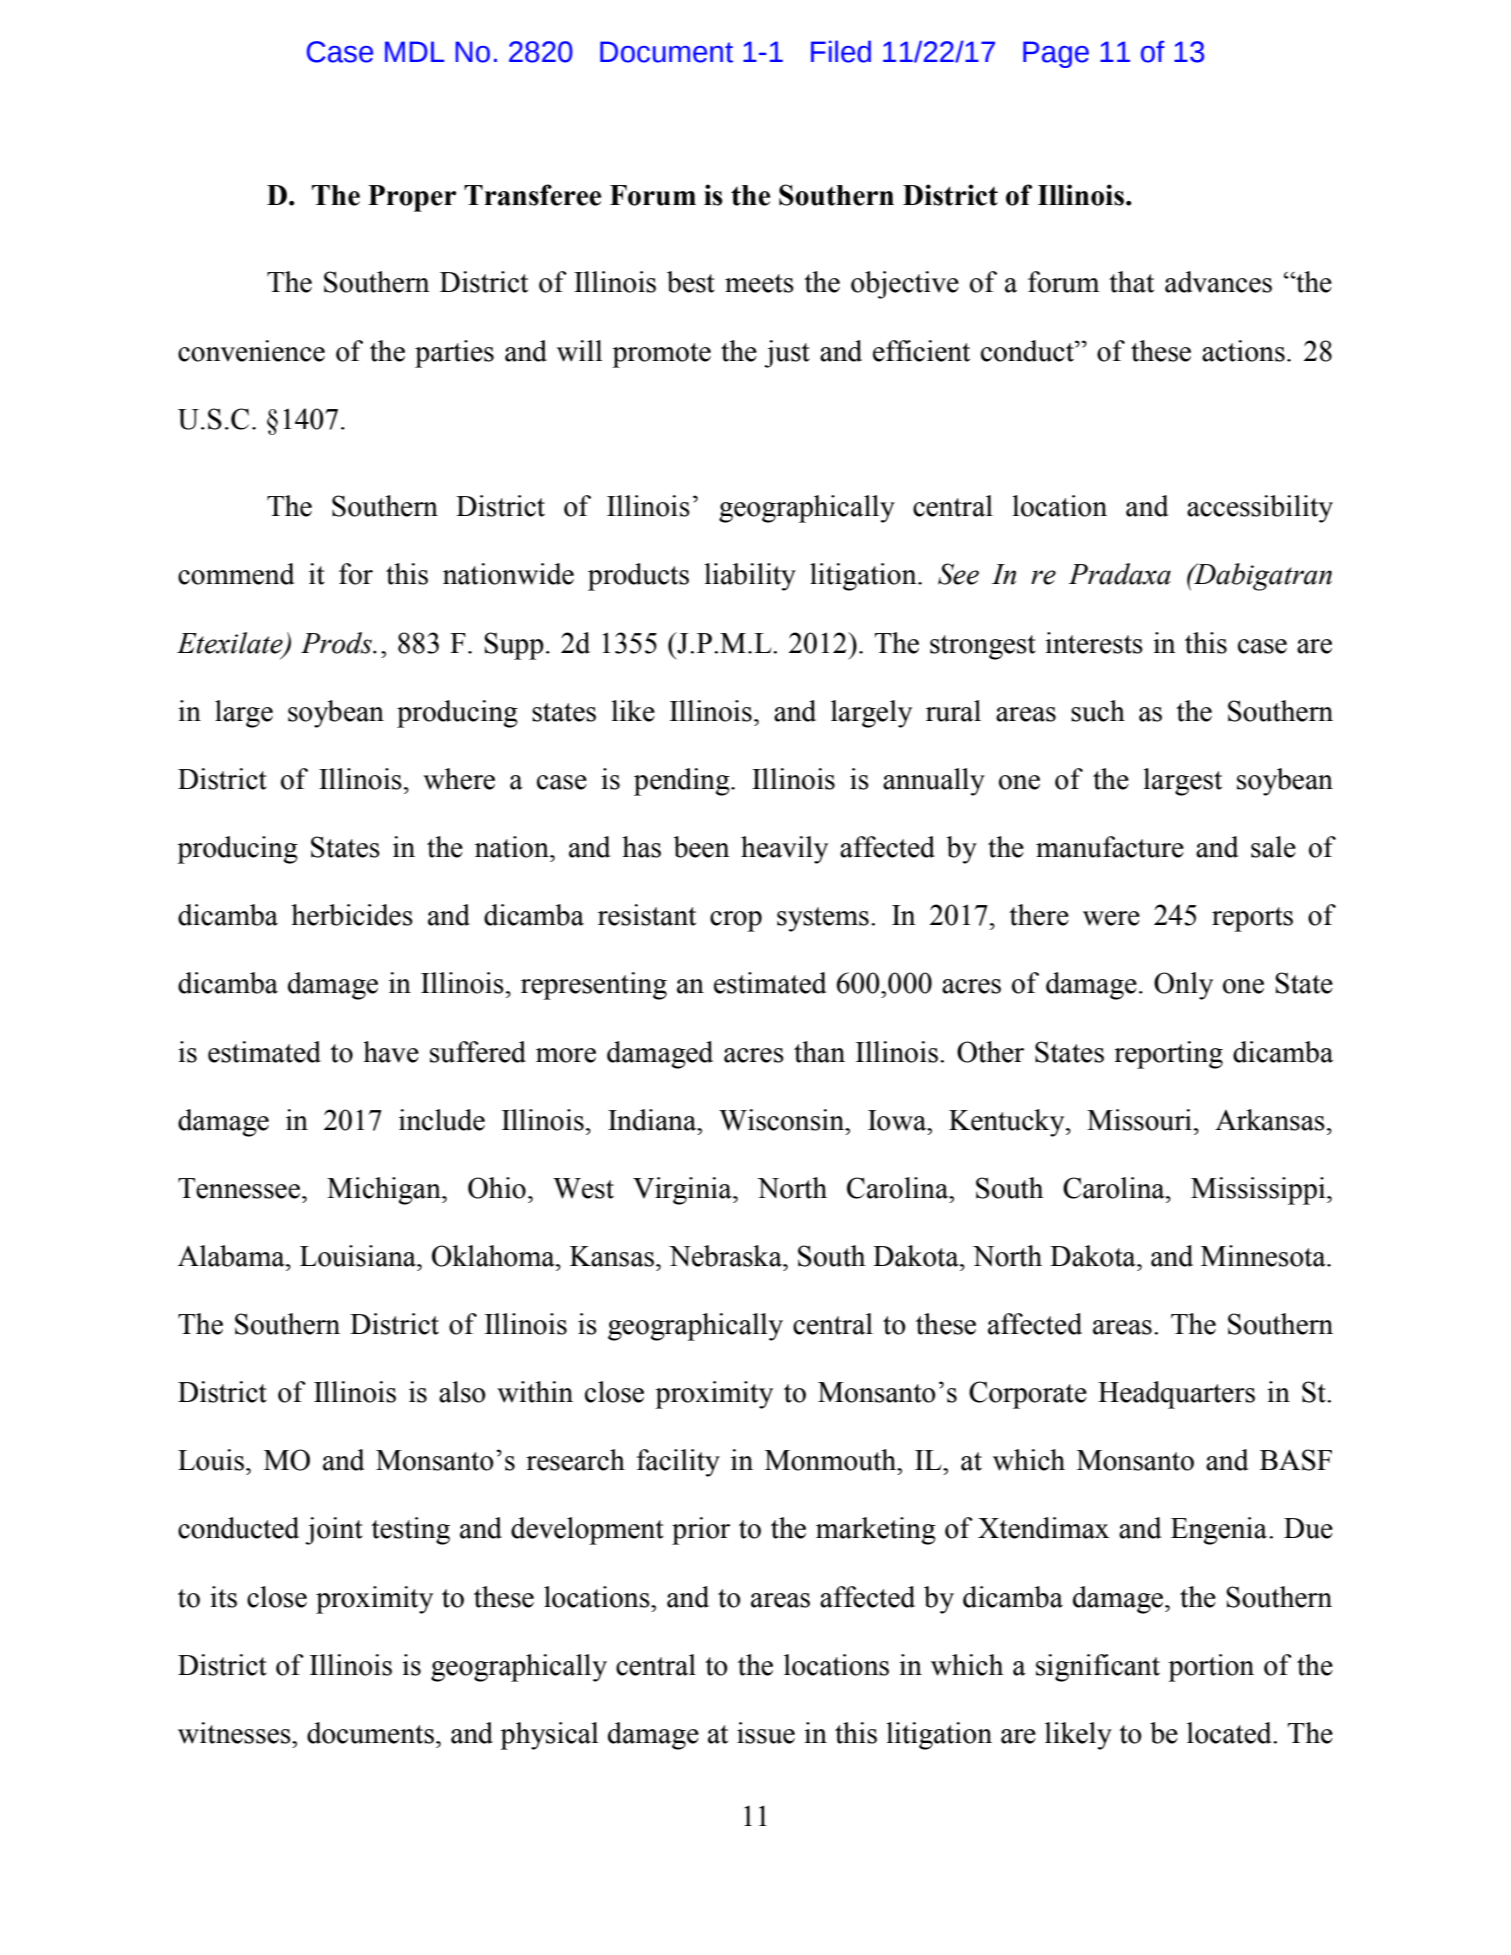 Image resolution: width=1511 pixels, height=1955 pixels. Describe the element at coordinates (750, 577) in the image. I see `liability` at that location.
